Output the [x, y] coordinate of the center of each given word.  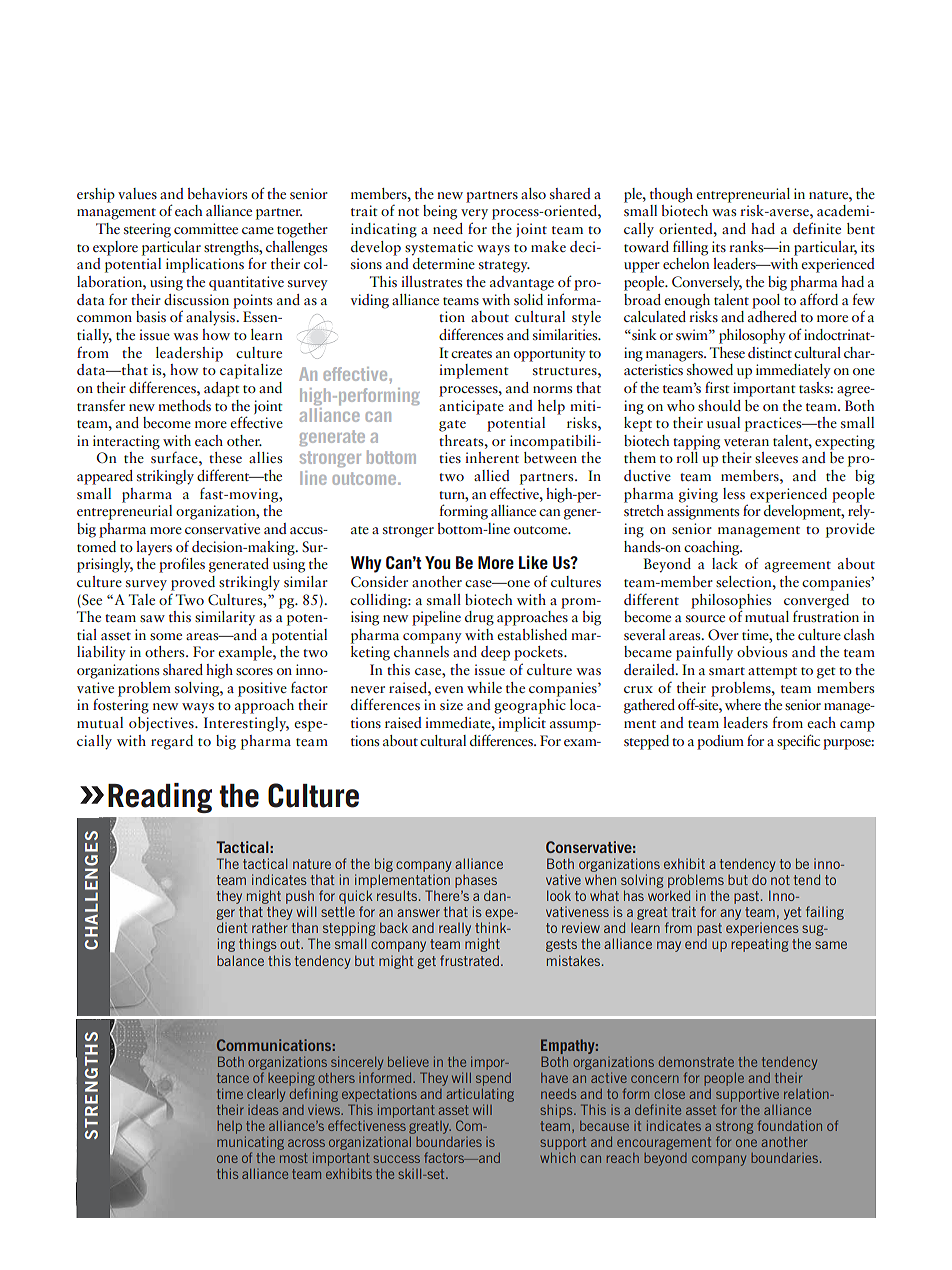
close [669, 1094]
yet [792, 913]
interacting [126, 442]
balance [240, 960]
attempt [772, 673]
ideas [263, 1110]
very [474, 214]
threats [462, 440]
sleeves [776, 457]
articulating [480, 1095]
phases [476, 882]
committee [206, 228]
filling [690, 248]
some [166, 636]
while [484, 687]
